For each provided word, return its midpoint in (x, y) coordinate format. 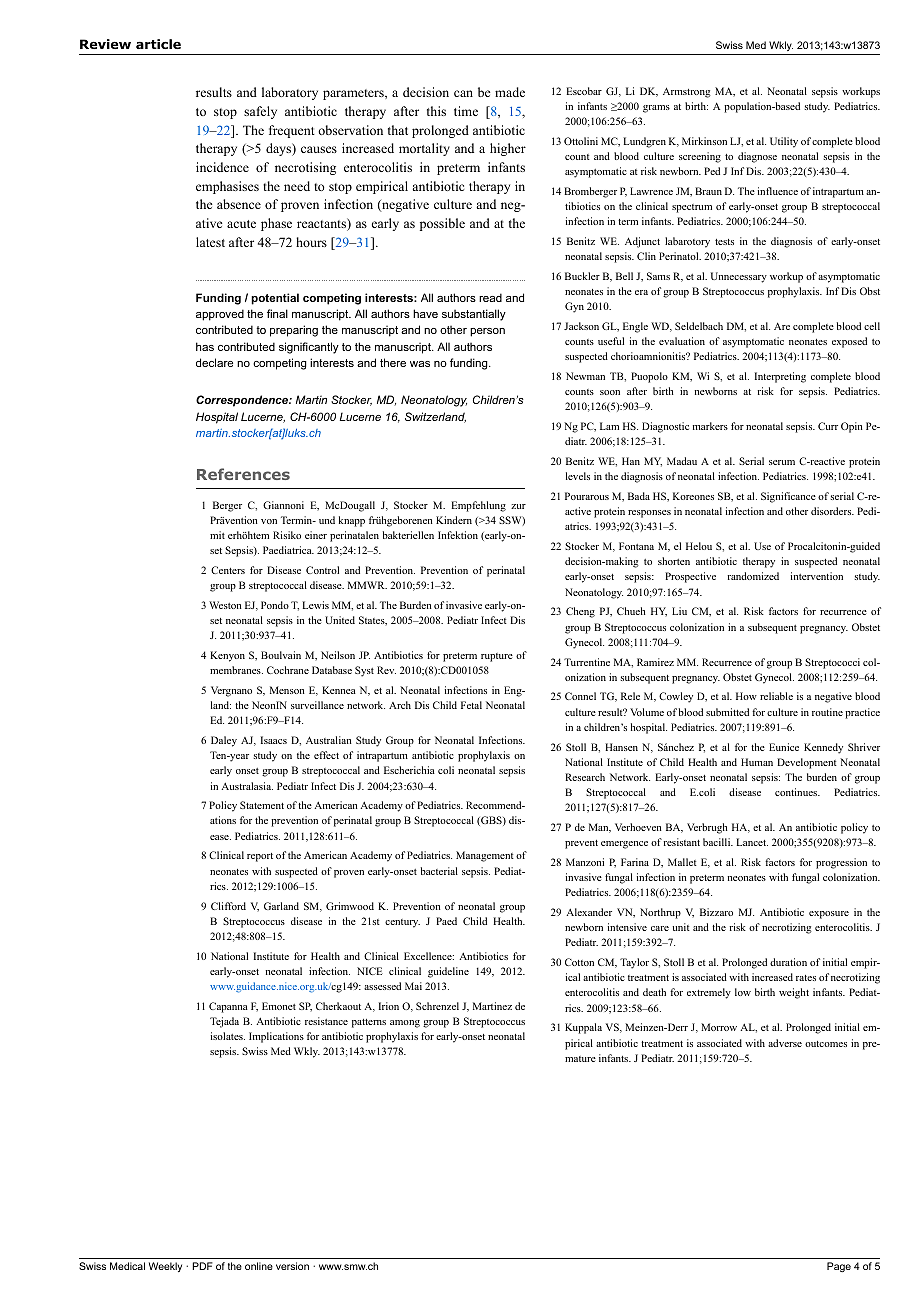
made (510, 92)
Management (485, 856)
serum (782, 462)
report (260, 857)
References (243, 474)
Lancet (752, 842)
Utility (784, 142)
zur (518, 506)
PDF (202, 1266)
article (158, 44)
